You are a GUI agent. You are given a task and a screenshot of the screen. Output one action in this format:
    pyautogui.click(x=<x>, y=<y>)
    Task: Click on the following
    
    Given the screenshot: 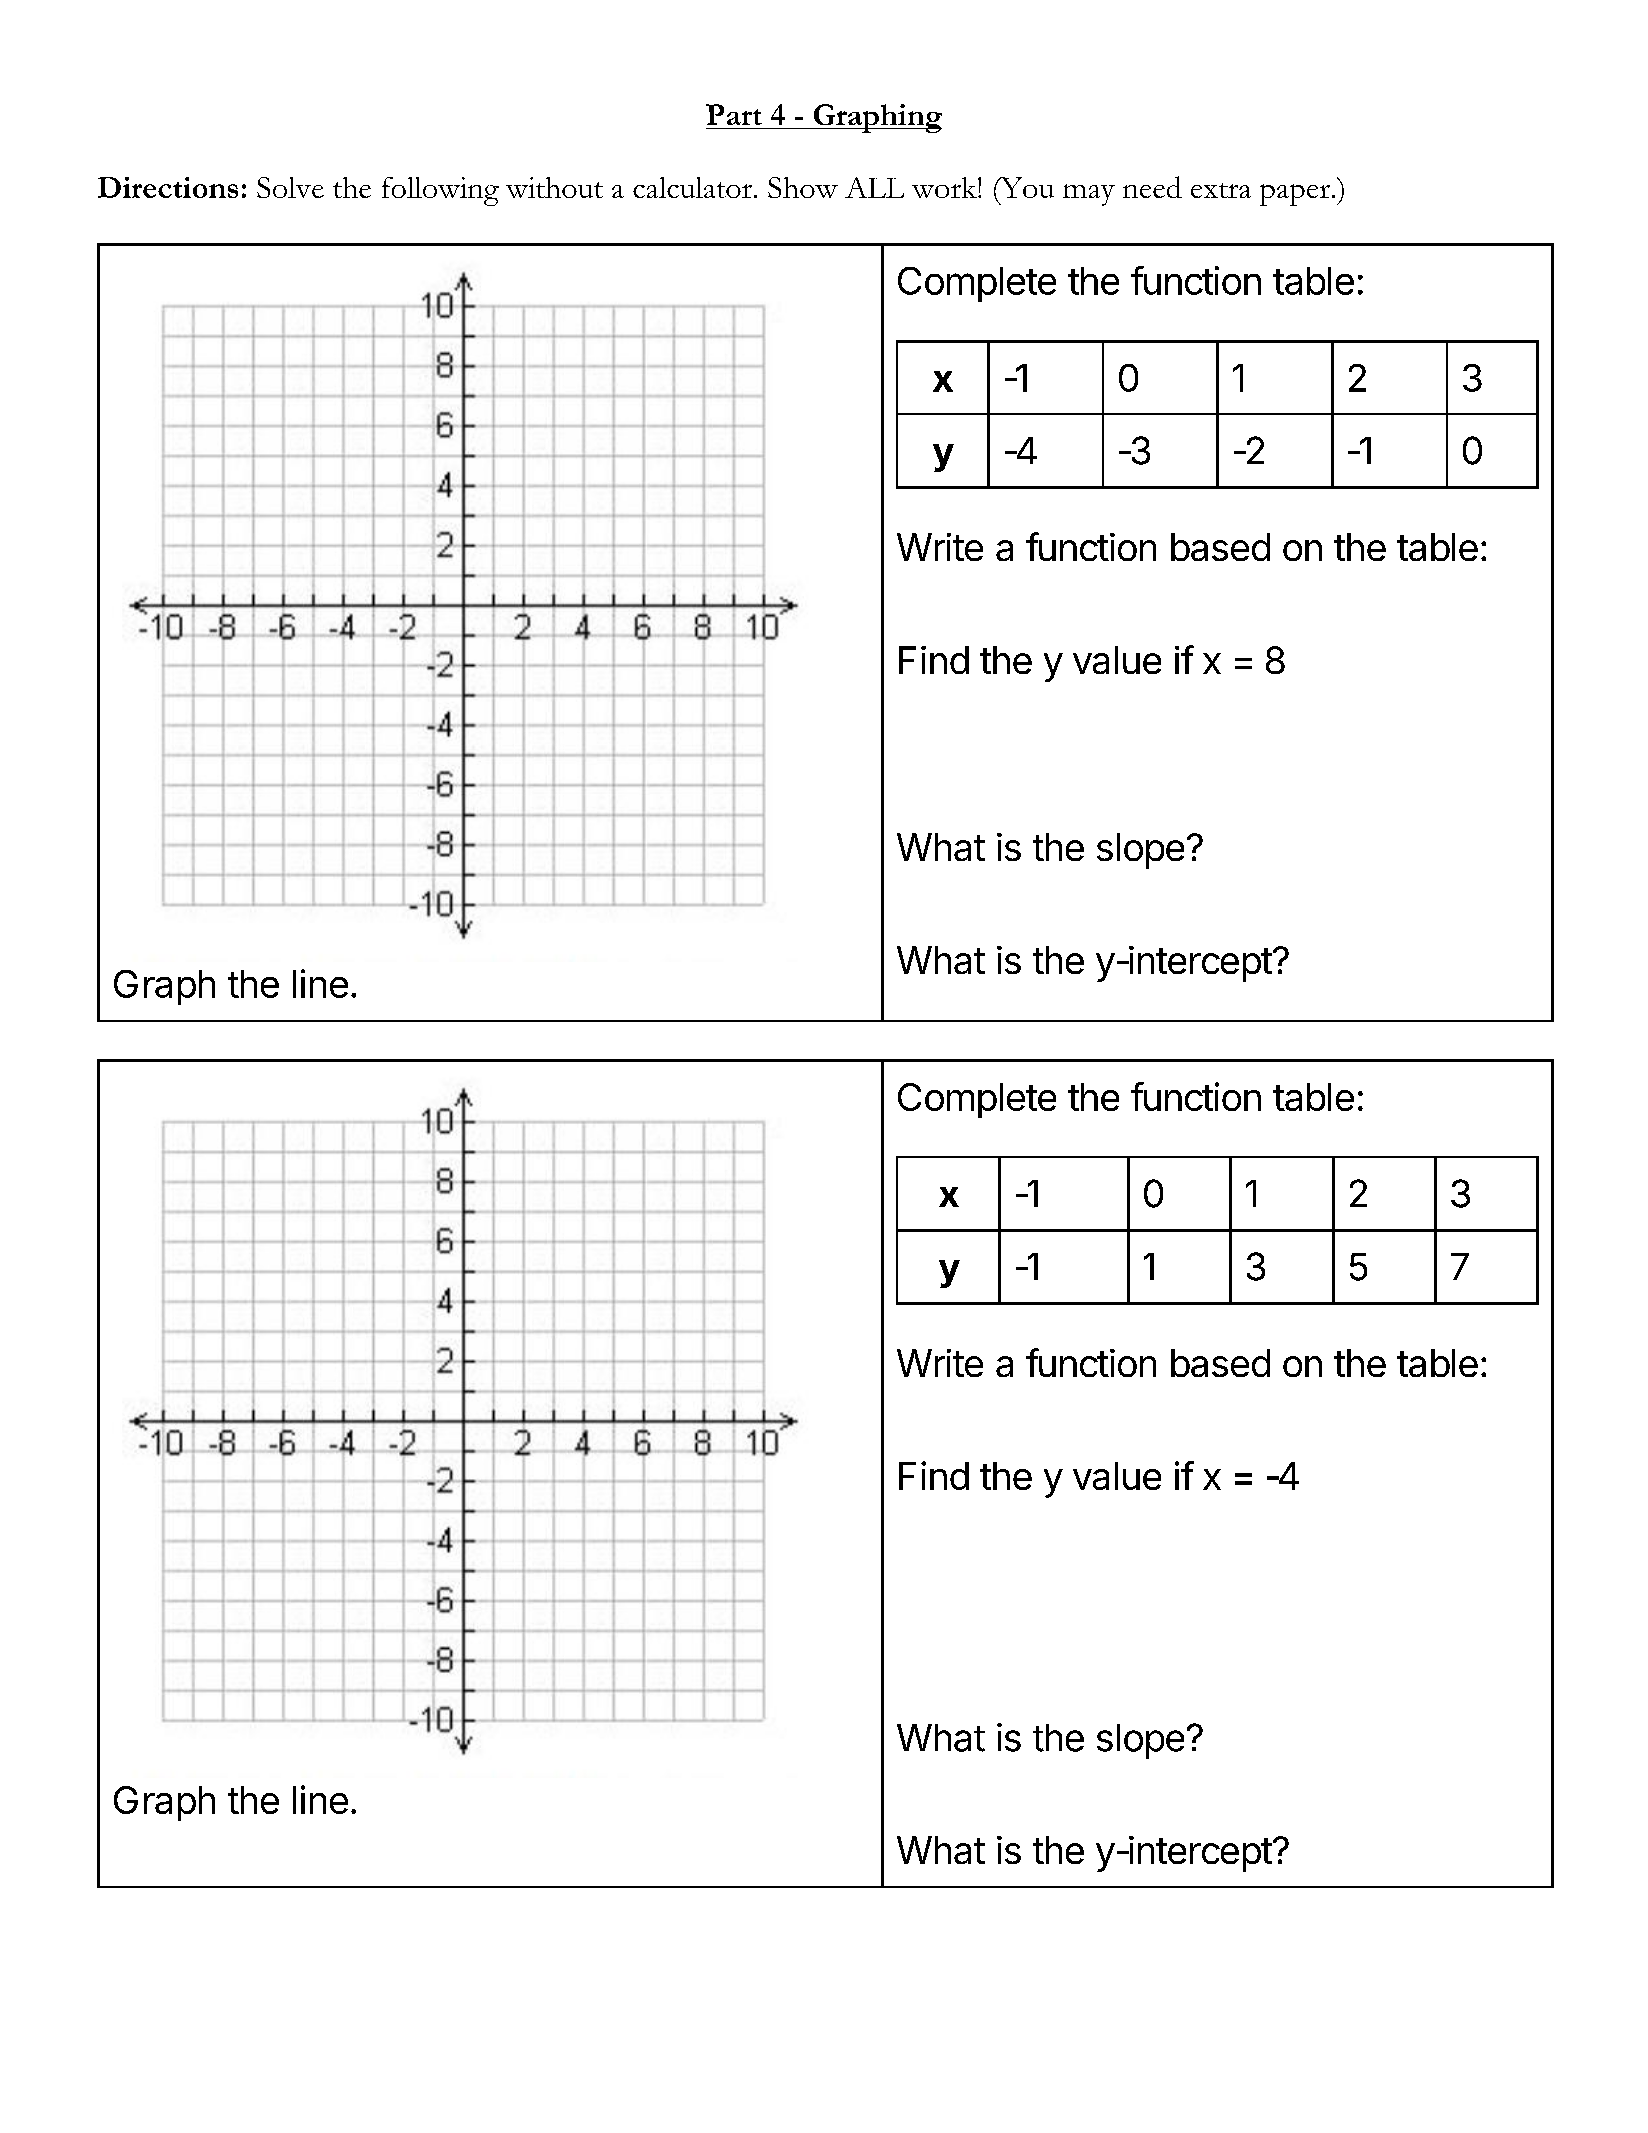 What is the action you would take?
    pyautogui.click(x=440, y=191)
